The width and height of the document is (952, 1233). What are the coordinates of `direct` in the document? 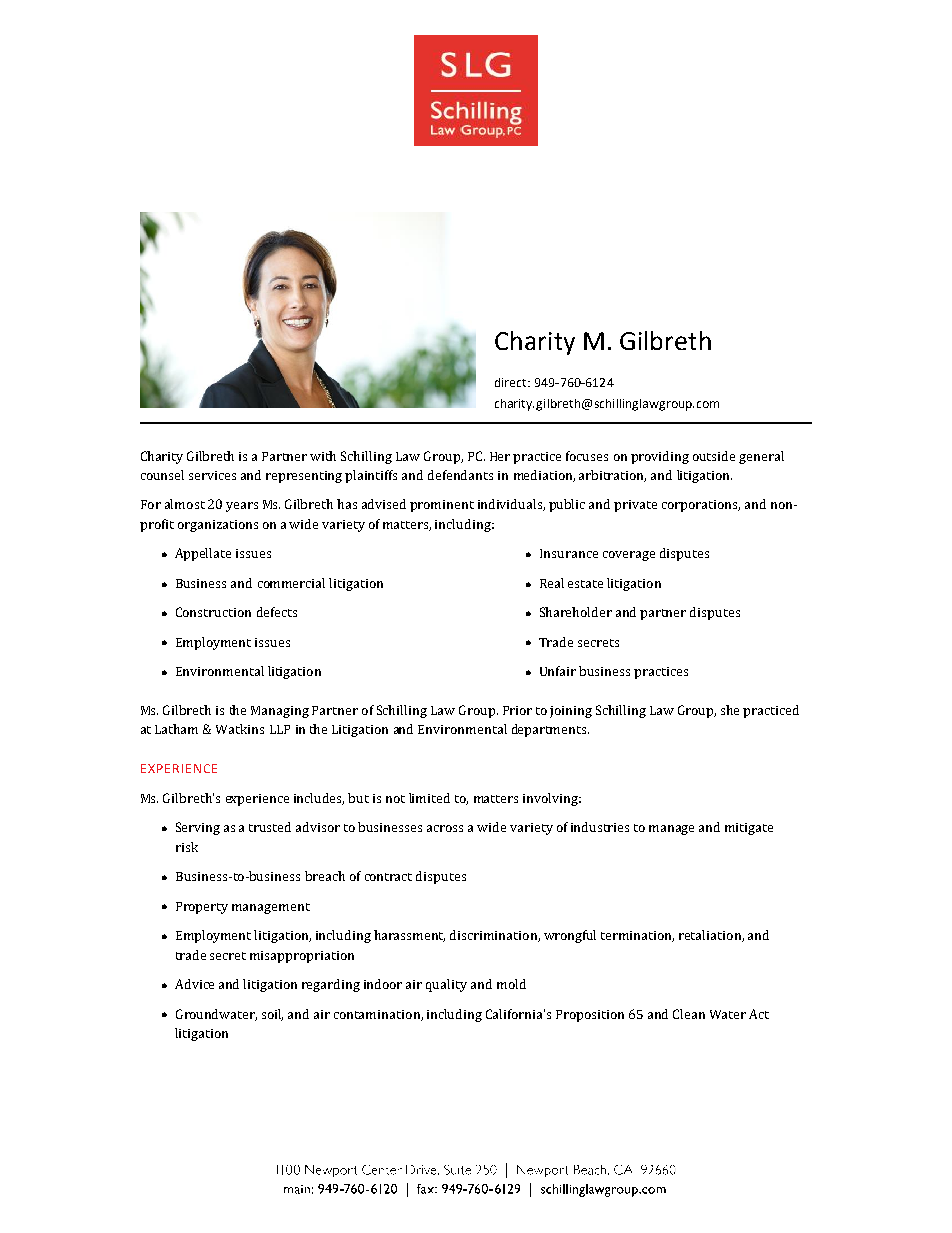 It's located at (512, 382).
